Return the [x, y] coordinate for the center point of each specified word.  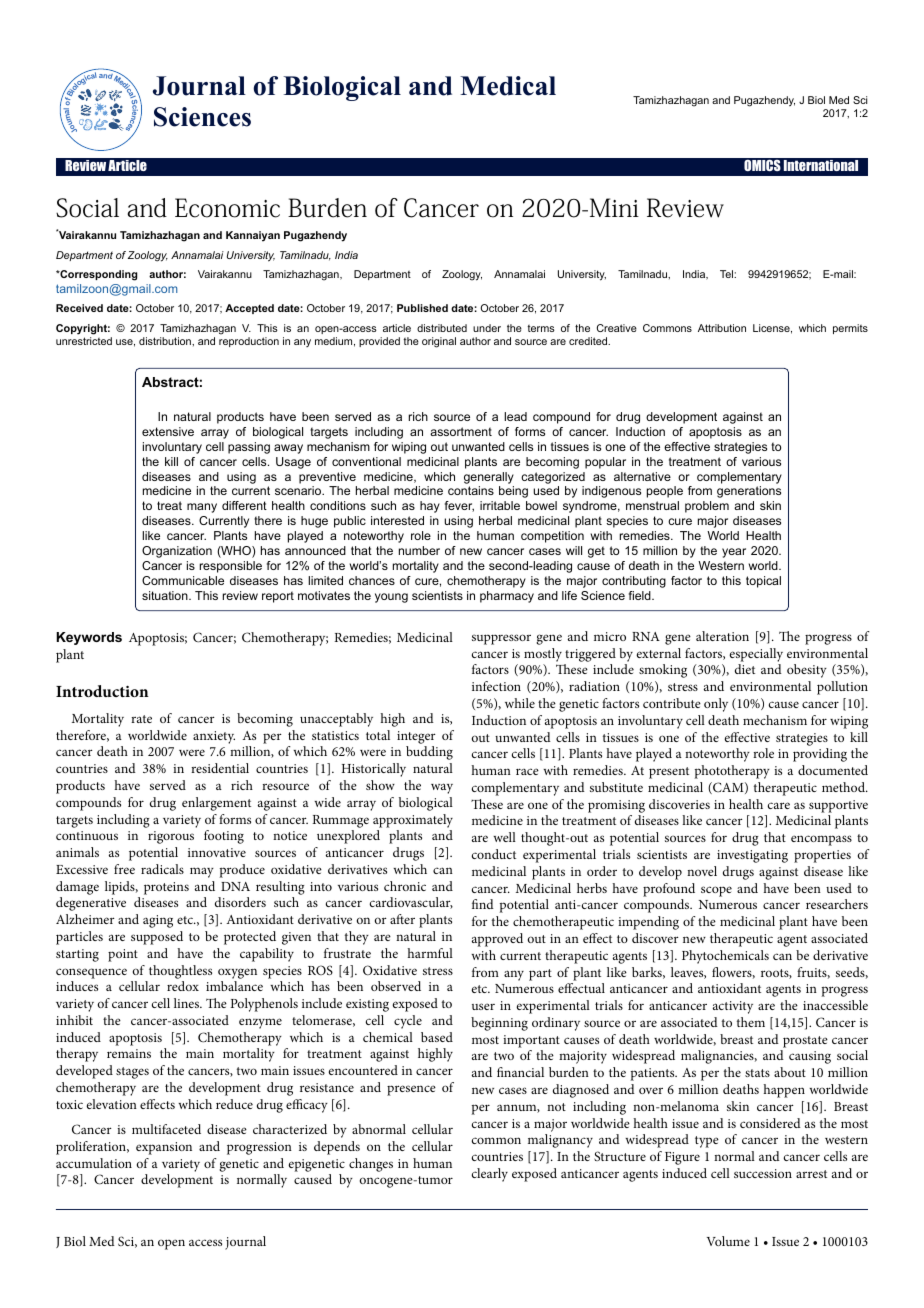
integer [416, 737]
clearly [490, 1175]
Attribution [722, 328]
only [716, 705]
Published [422, 308]
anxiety [214, 737]
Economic [227, 208]
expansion [164, 1148]
